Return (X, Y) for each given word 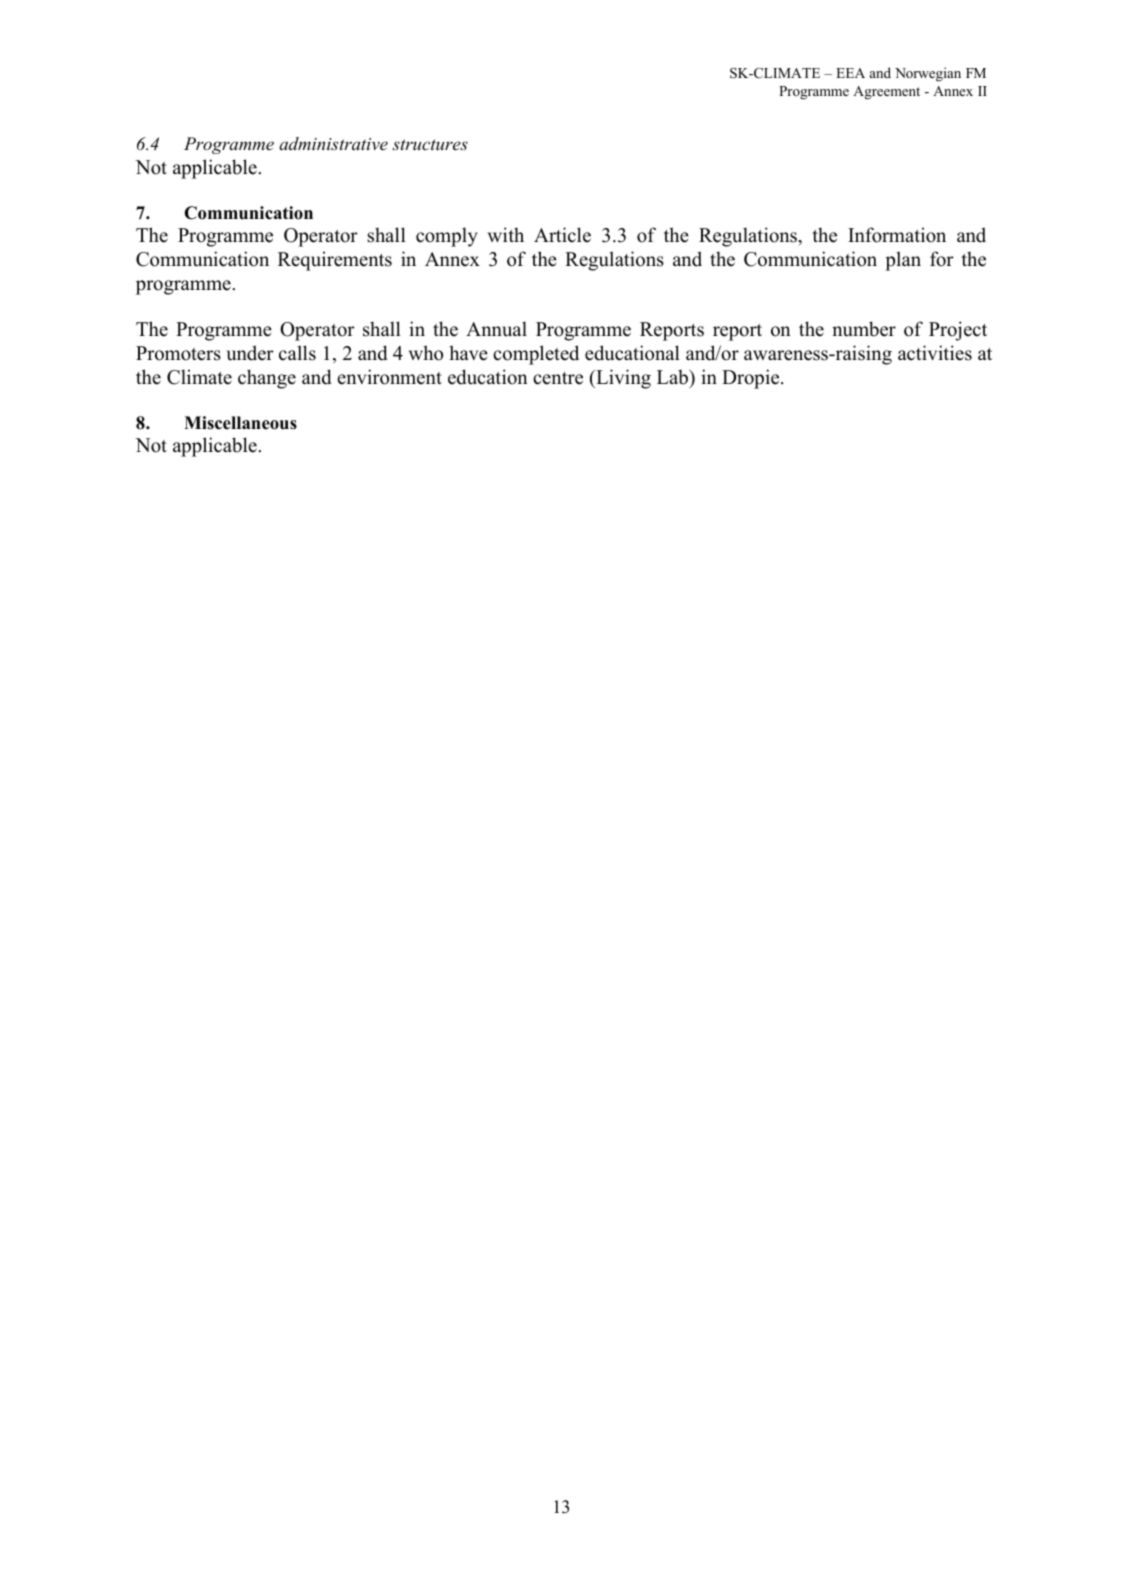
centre (558, 378)
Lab (673, 377)
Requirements (335, 261)
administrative (333, 143)
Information (897, 235)
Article (562, 235)
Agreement (886, 93)
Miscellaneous (240, 423)
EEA (850, 73)
